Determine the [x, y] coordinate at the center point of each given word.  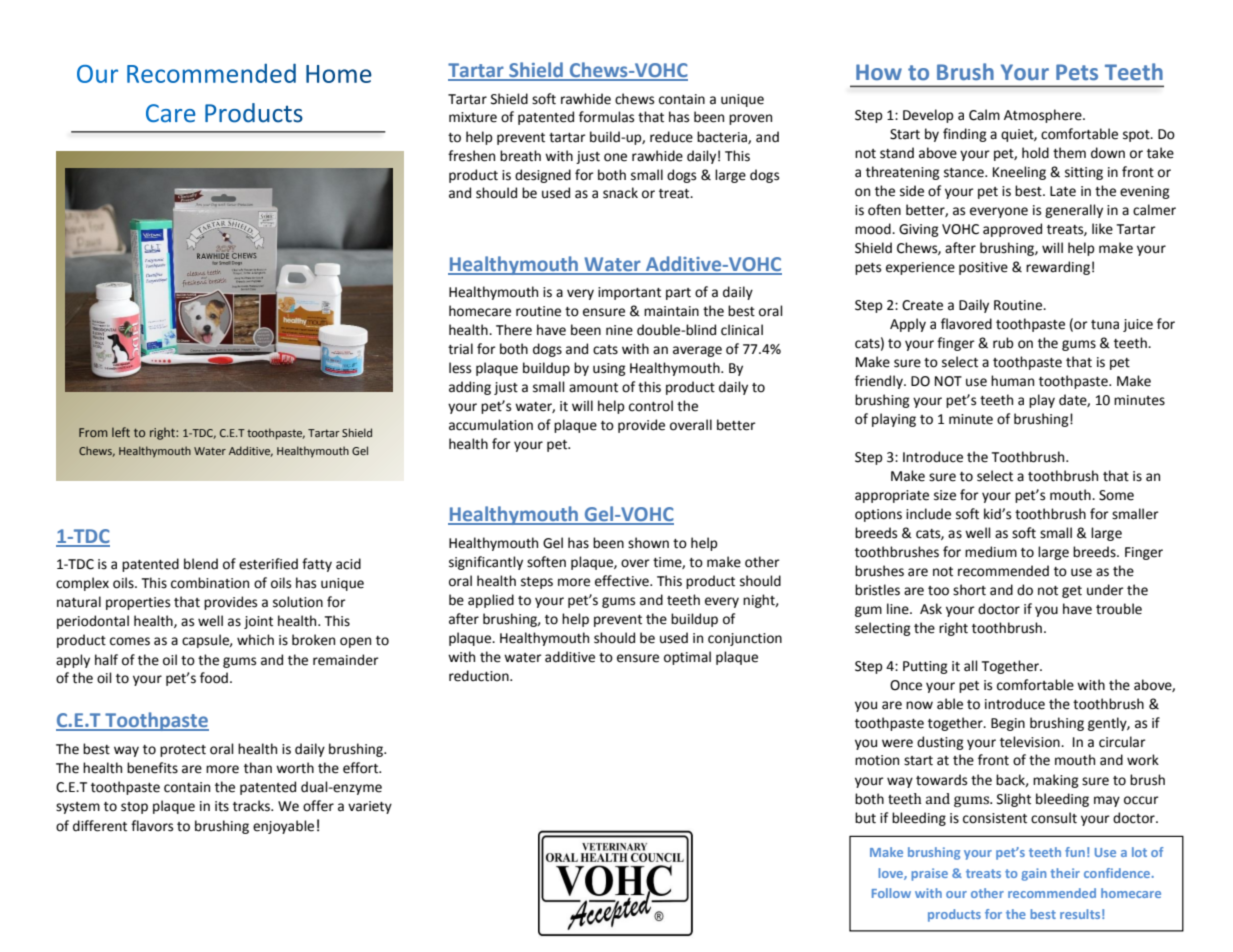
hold [1035, 153]
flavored [966, 324]
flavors [152, 826]
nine [619, 330]
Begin [1008, 724]
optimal [687, 658]
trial [460, 349]
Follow [891, 893]
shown [648, 543]
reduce [671, 137]
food [214, 678]
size [945, 495]
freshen [471, 156]
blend [201, 564]
